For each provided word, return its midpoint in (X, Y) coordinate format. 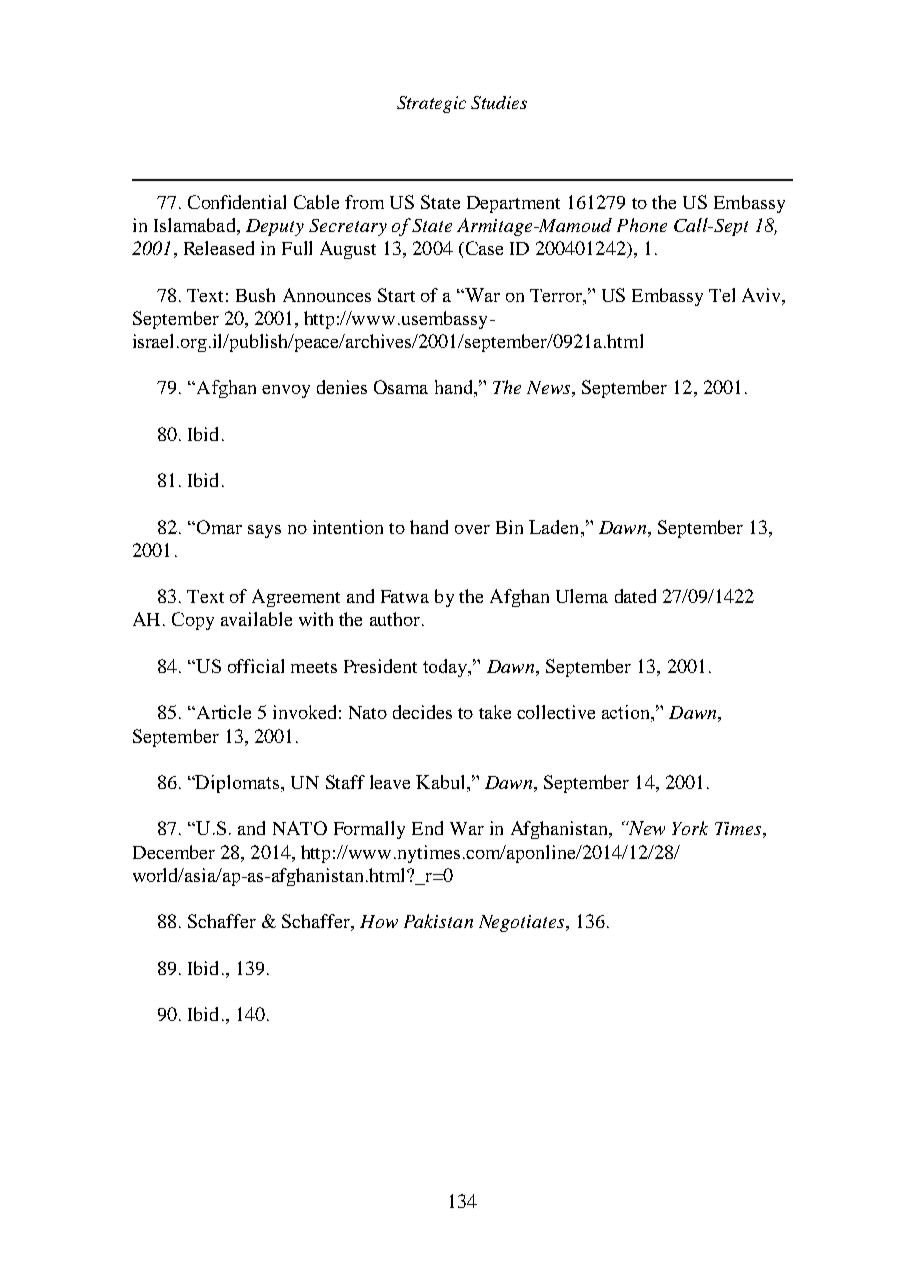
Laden (555, 528)
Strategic (431, 104)
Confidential (237, 202)
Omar (218, 527)
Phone (642, 225)
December (174, 852)
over (472, 529)
